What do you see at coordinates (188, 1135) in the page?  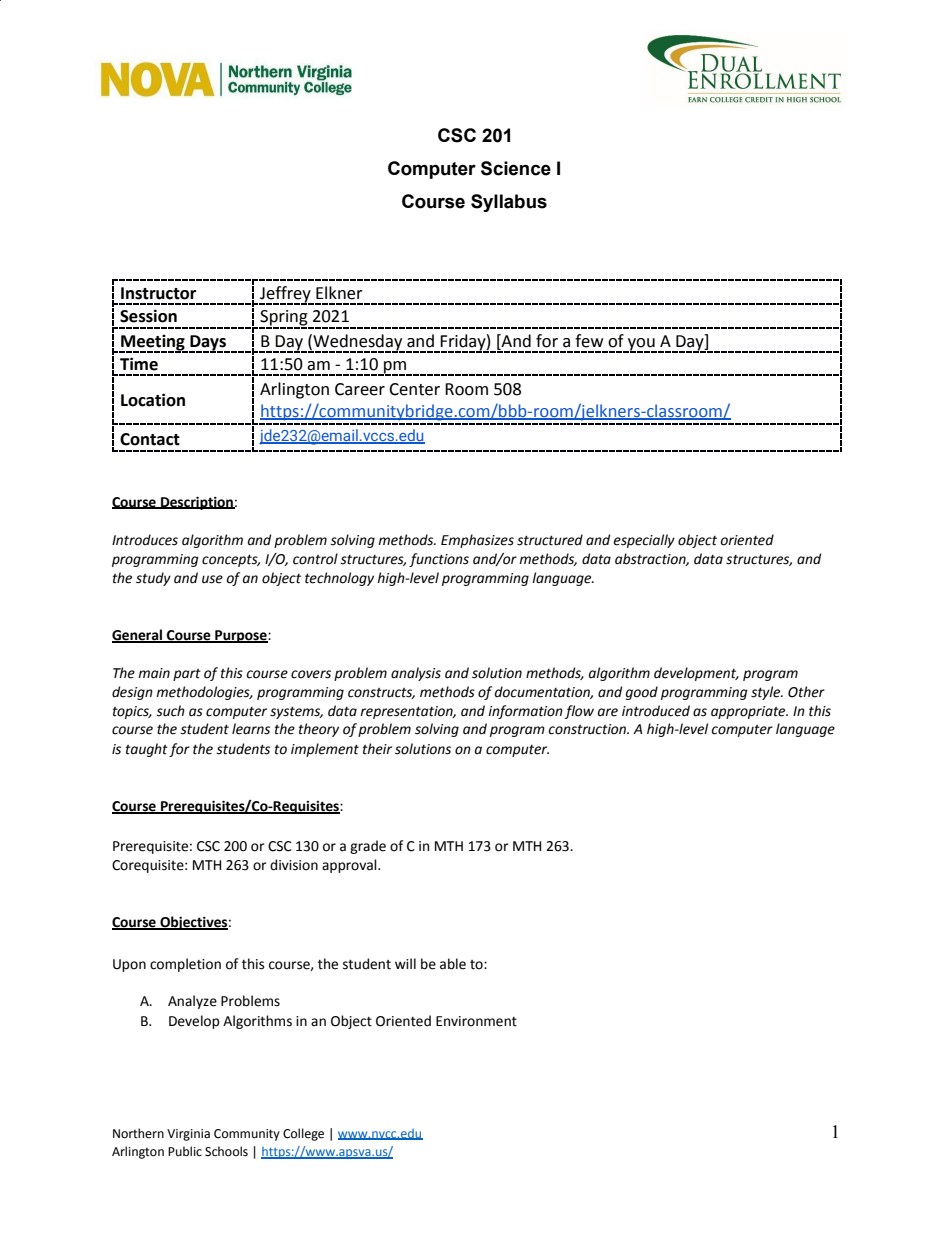 I see `Virginia` at bounding box center [188, 1135].
